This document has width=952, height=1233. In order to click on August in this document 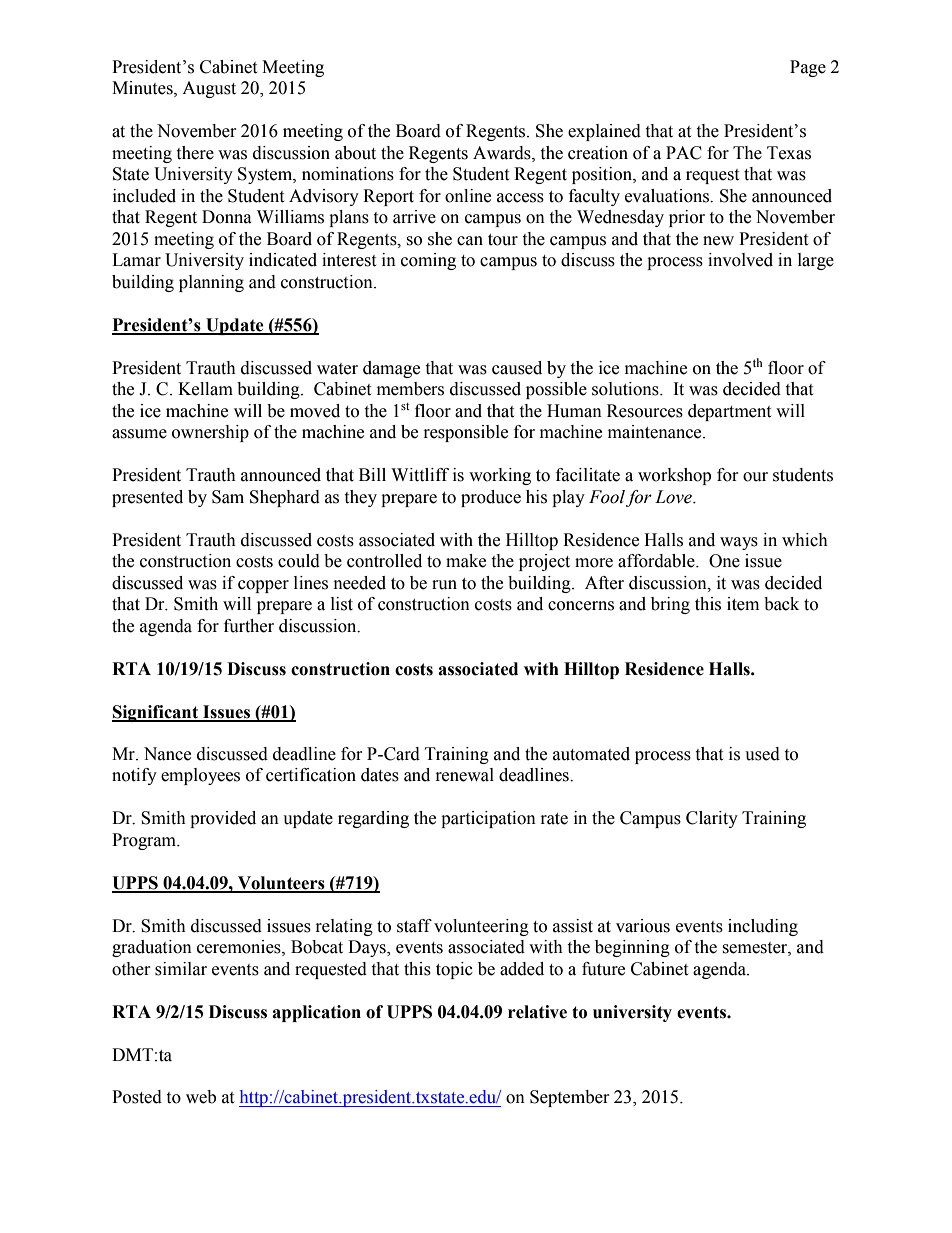, I will do `click(209, 89)`.
